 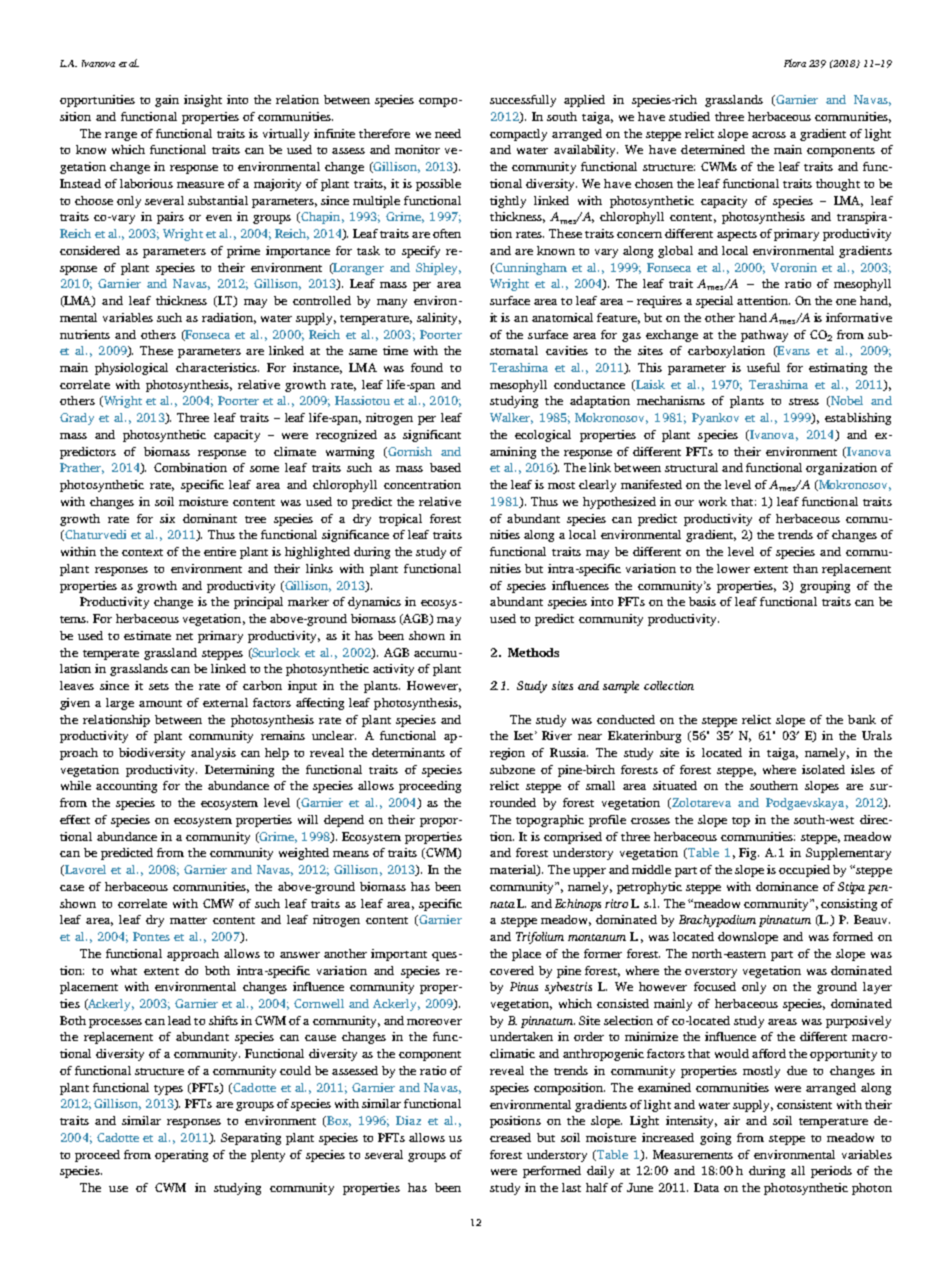 I want to click on covered, so click(x=512, y=970).
